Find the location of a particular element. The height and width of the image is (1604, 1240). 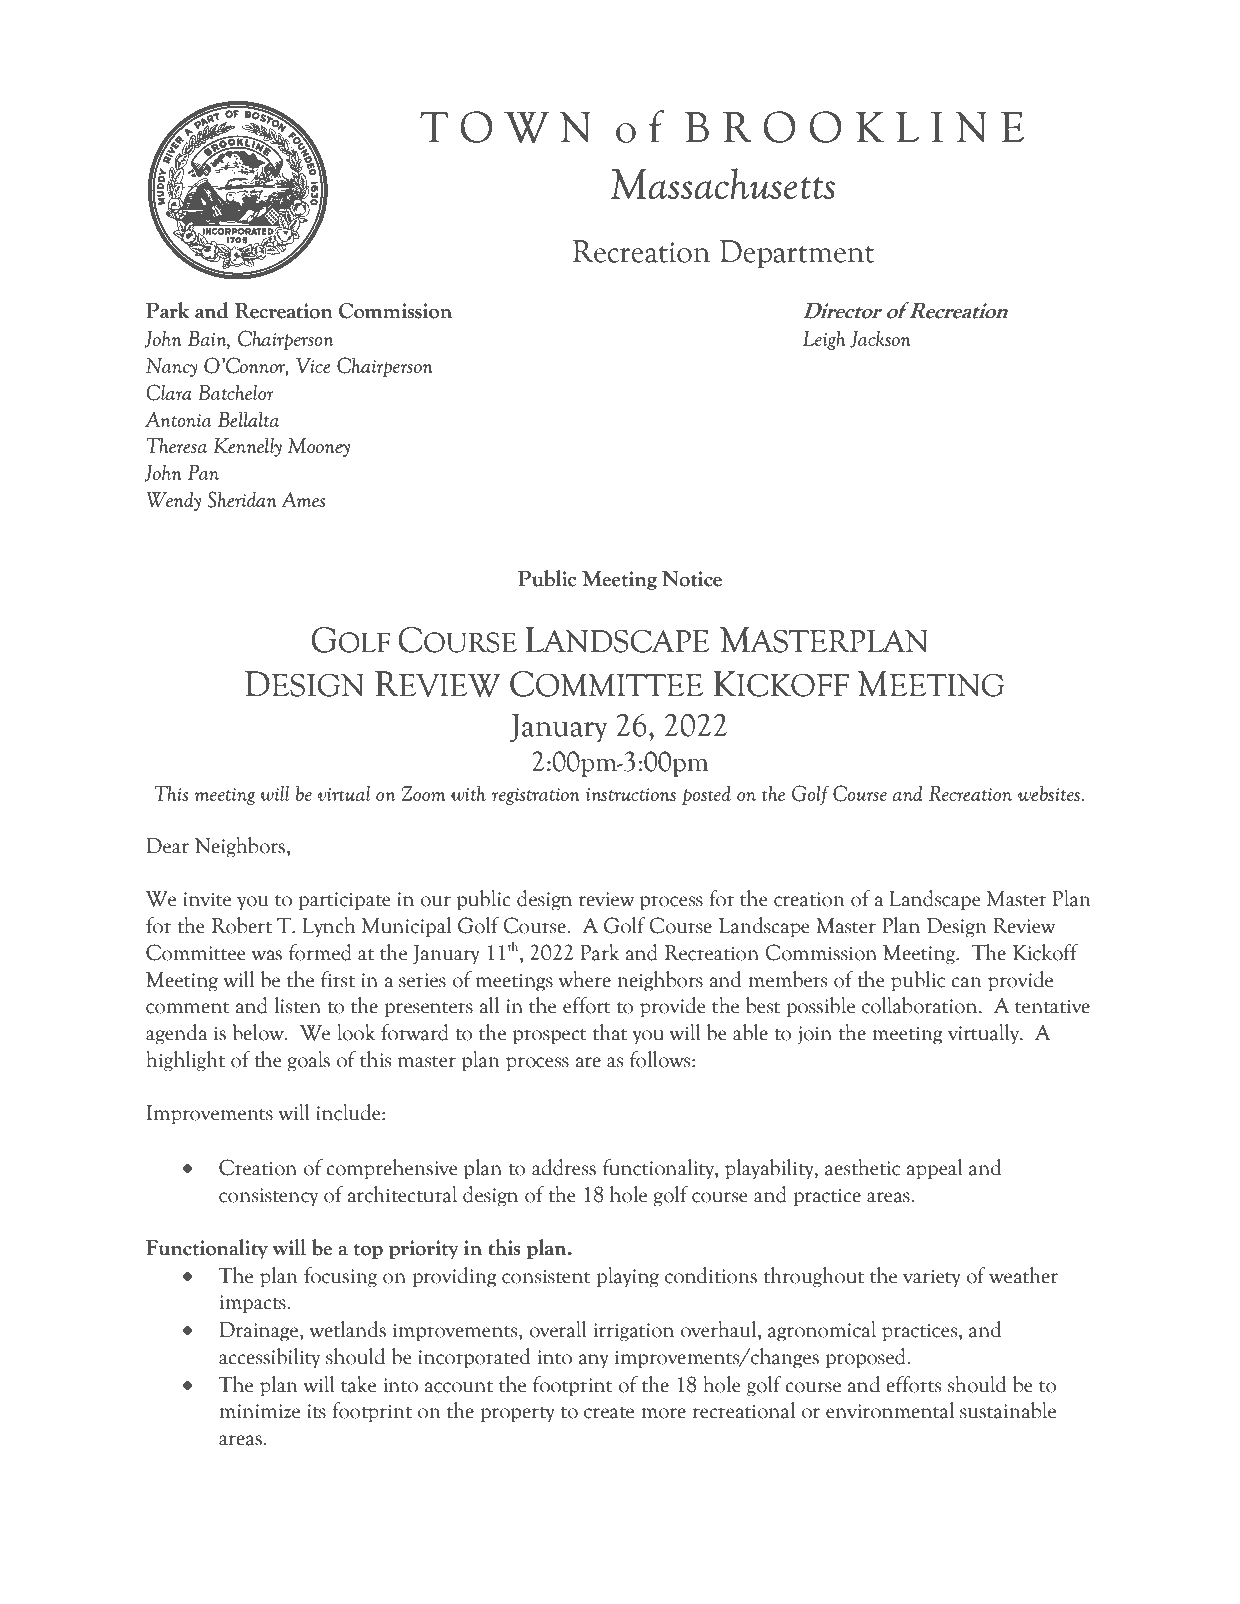

Massachusetts is located at coordinates (723, 183).
